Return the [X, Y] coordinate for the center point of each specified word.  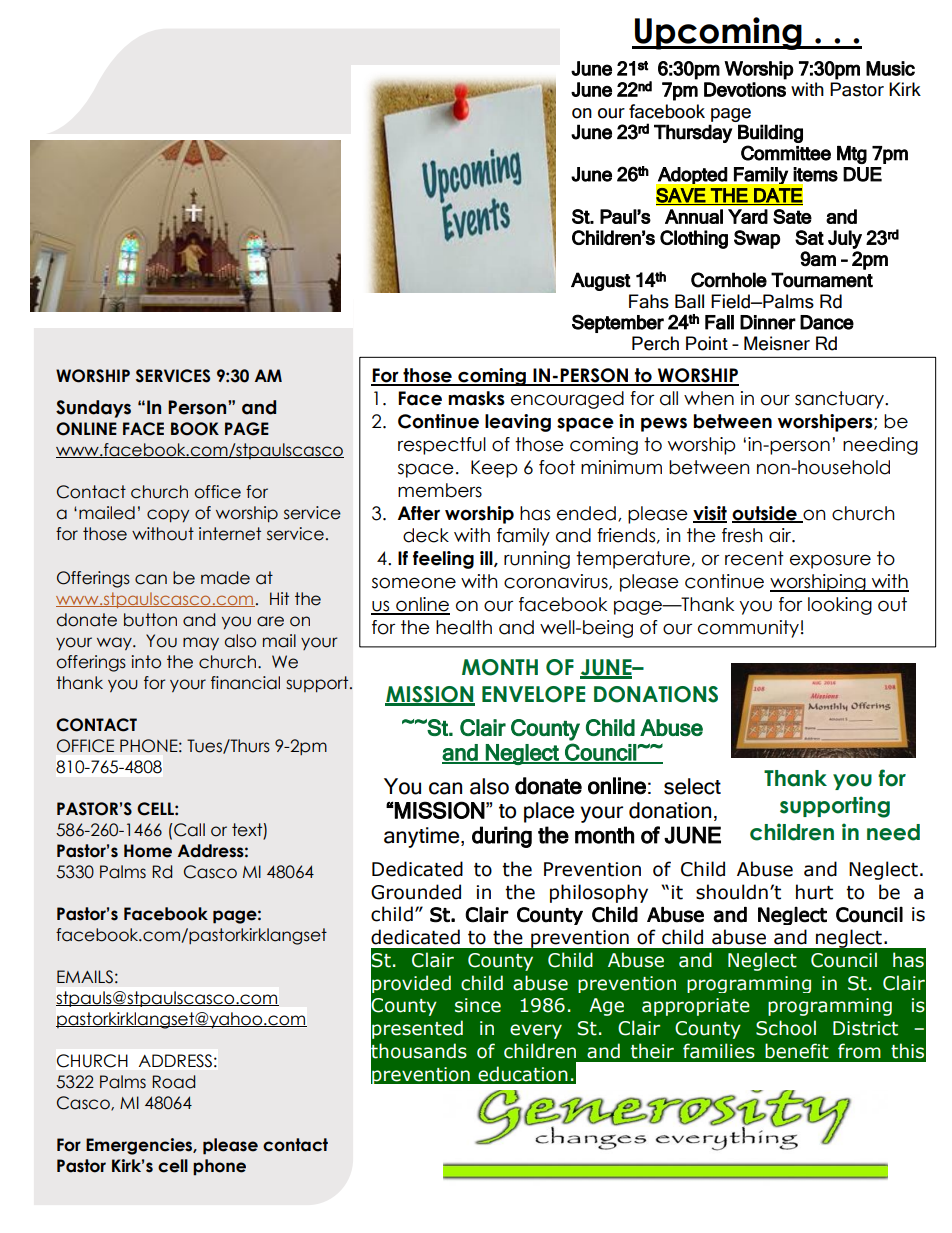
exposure [830, 561]
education [523, 1074]
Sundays [93, 409]
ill [487, 559]
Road [173, 1082]
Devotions [745, 89]
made [225, 578]
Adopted [692, 175]
